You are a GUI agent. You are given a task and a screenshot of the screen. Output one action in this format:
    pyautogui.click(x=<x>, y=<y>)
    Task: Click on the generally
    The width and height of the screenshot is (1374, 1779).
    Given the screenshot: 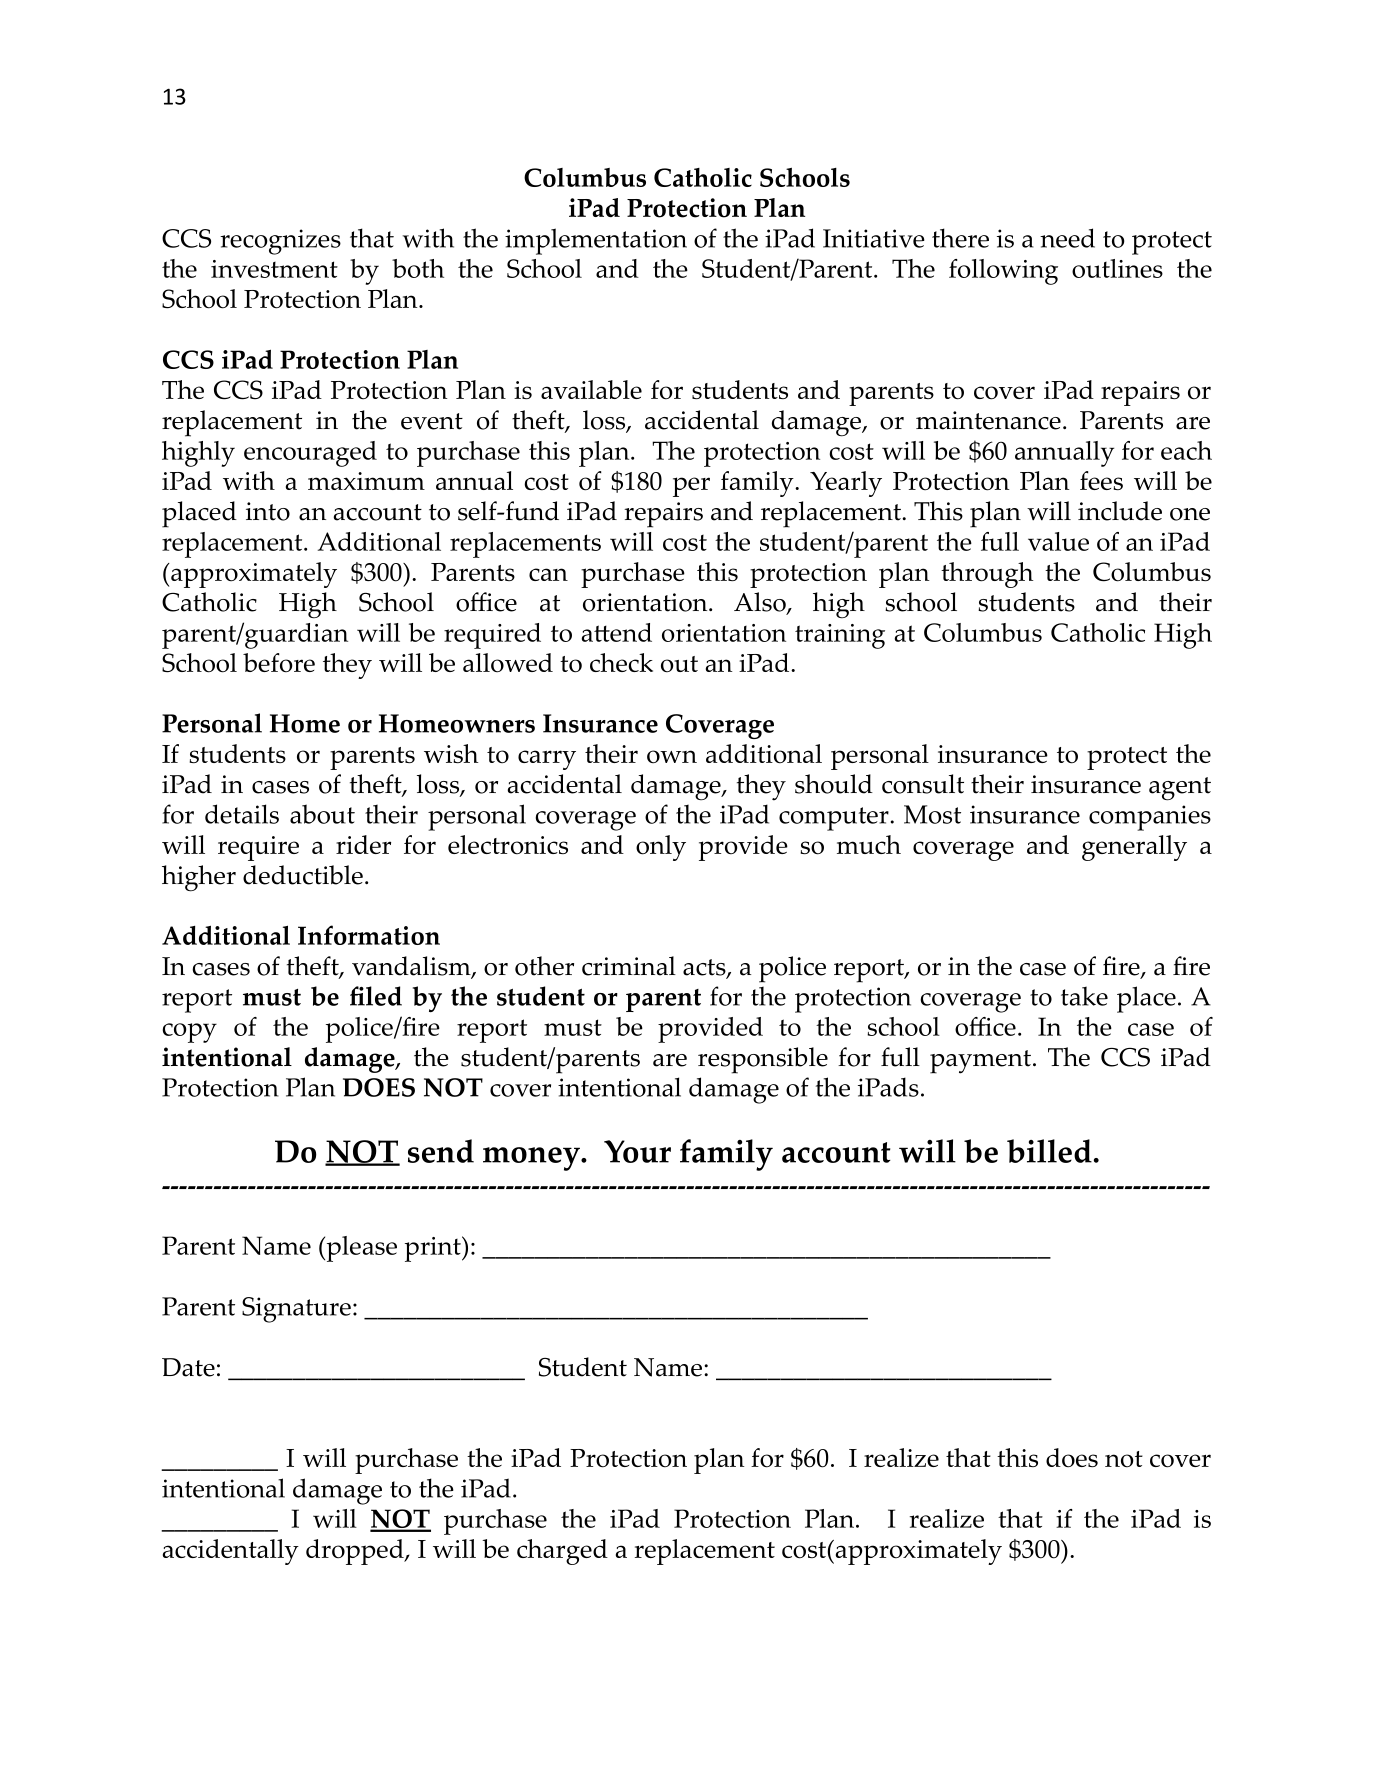 What is the action you would take?
    pyautogui.click(x=1134, y=848)
